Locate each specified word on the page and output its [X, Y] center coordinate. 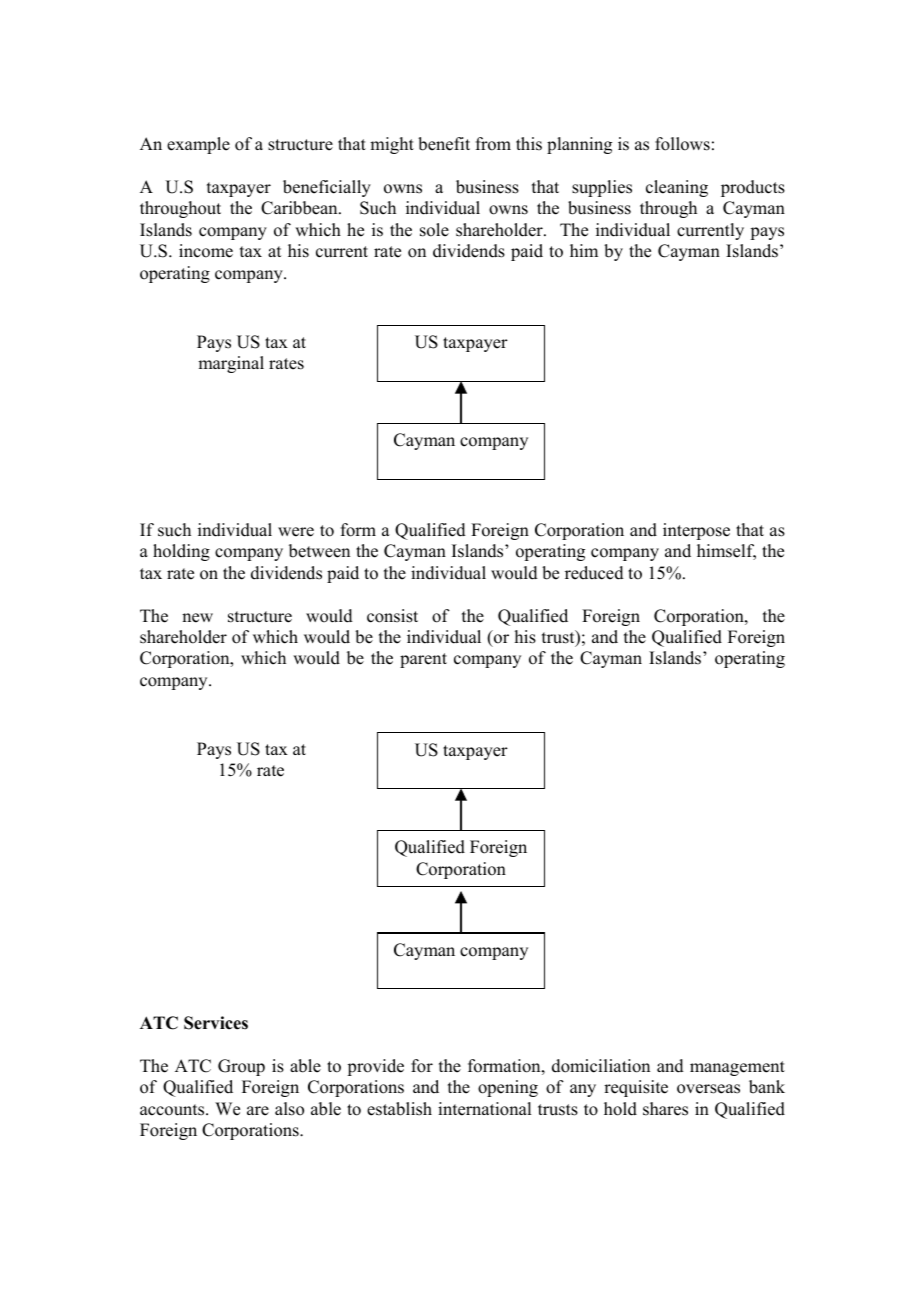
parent [423, 660]
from [493, 144]
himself [726, 552]
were [296, 532]
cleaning [677, 188]
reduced [594, 573]
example [198, 145]
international [484, 1109]
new [197, 618]
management [737, 1068]
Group [241, 1067]
